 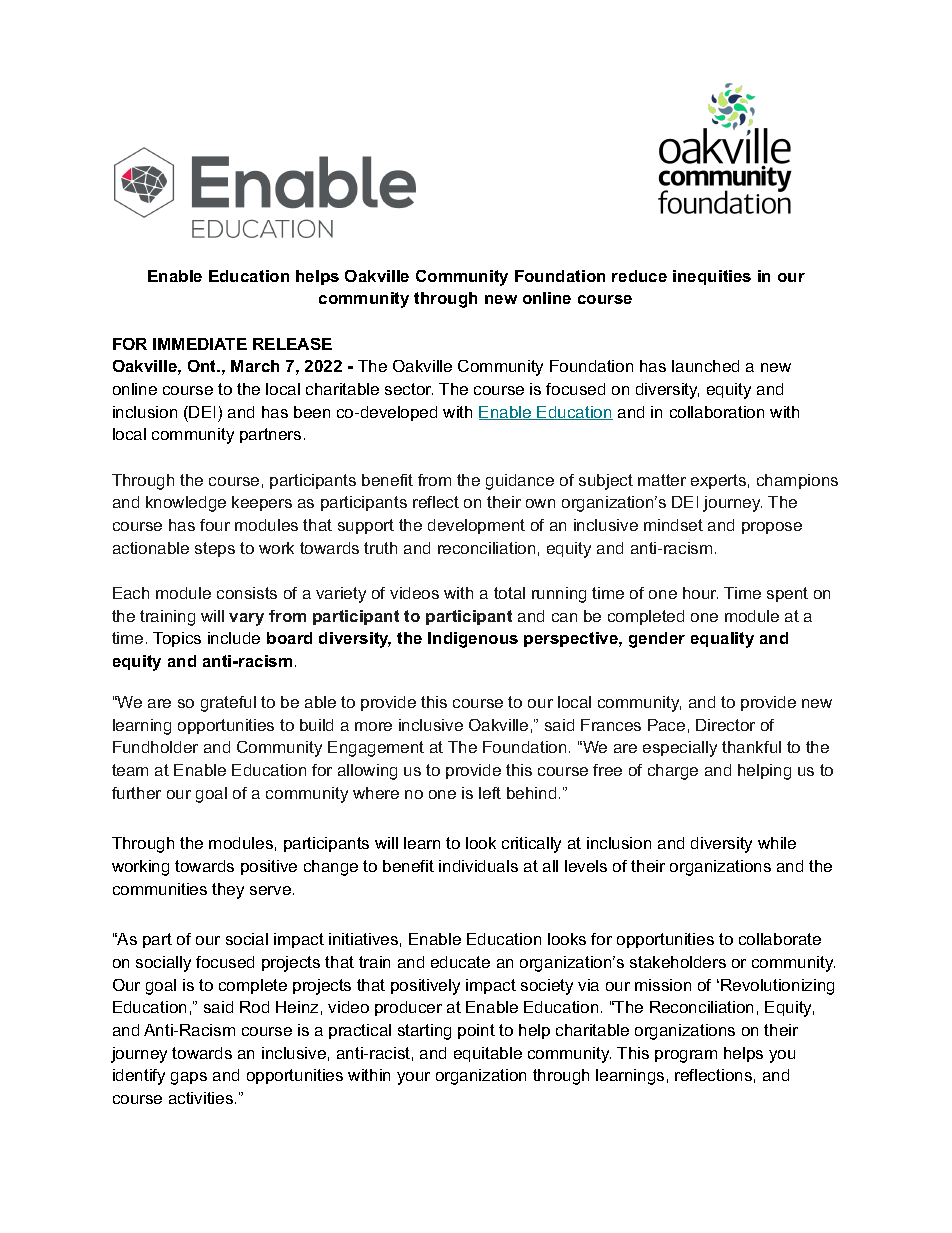 What do you see at coordinates (189, 1078) in the screenshot?
I see `gaps` at bounding box center [189, 1078].
